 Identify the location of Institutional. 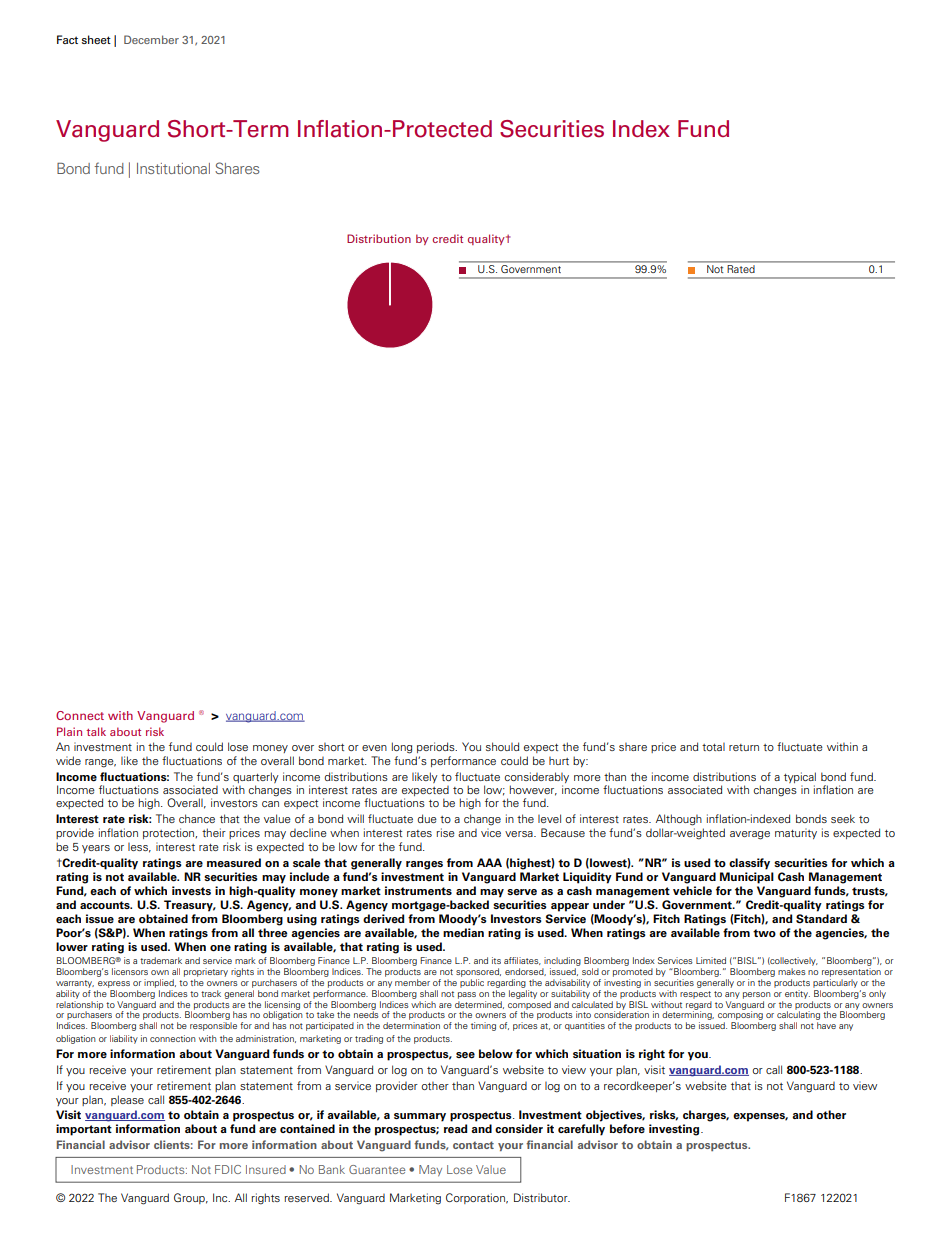
(173, 168).
